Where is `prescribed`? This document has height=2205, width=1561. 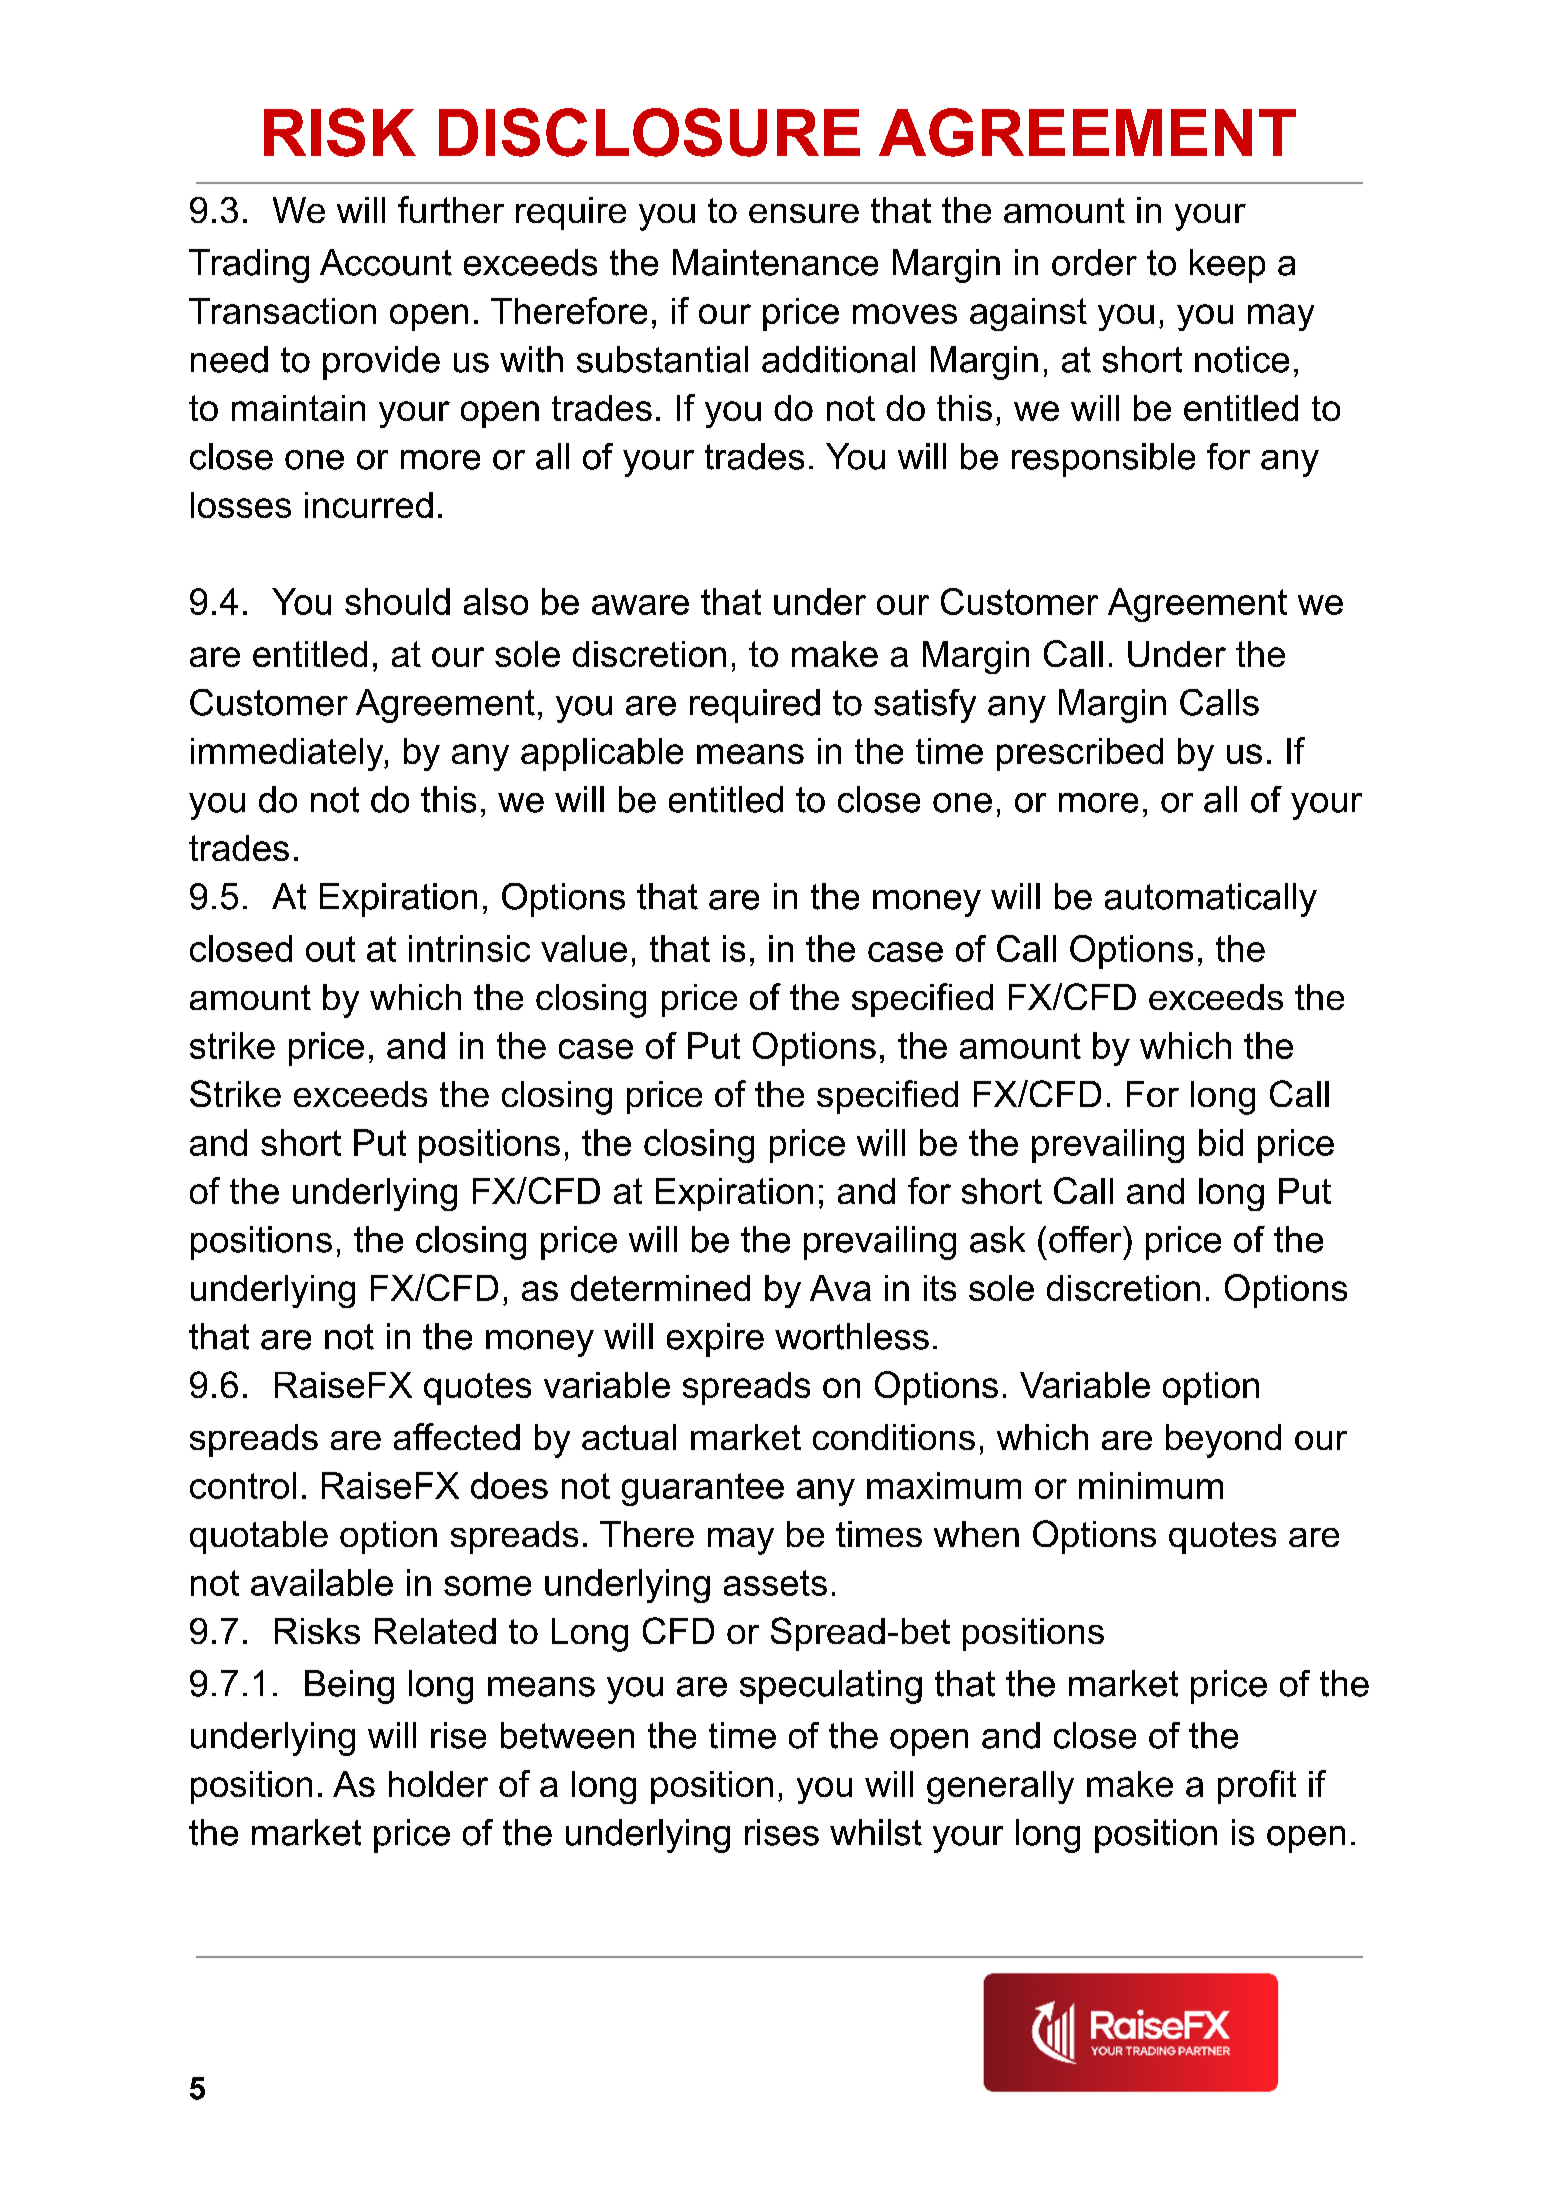 prescribed is located at coordinates (1080, 754).
